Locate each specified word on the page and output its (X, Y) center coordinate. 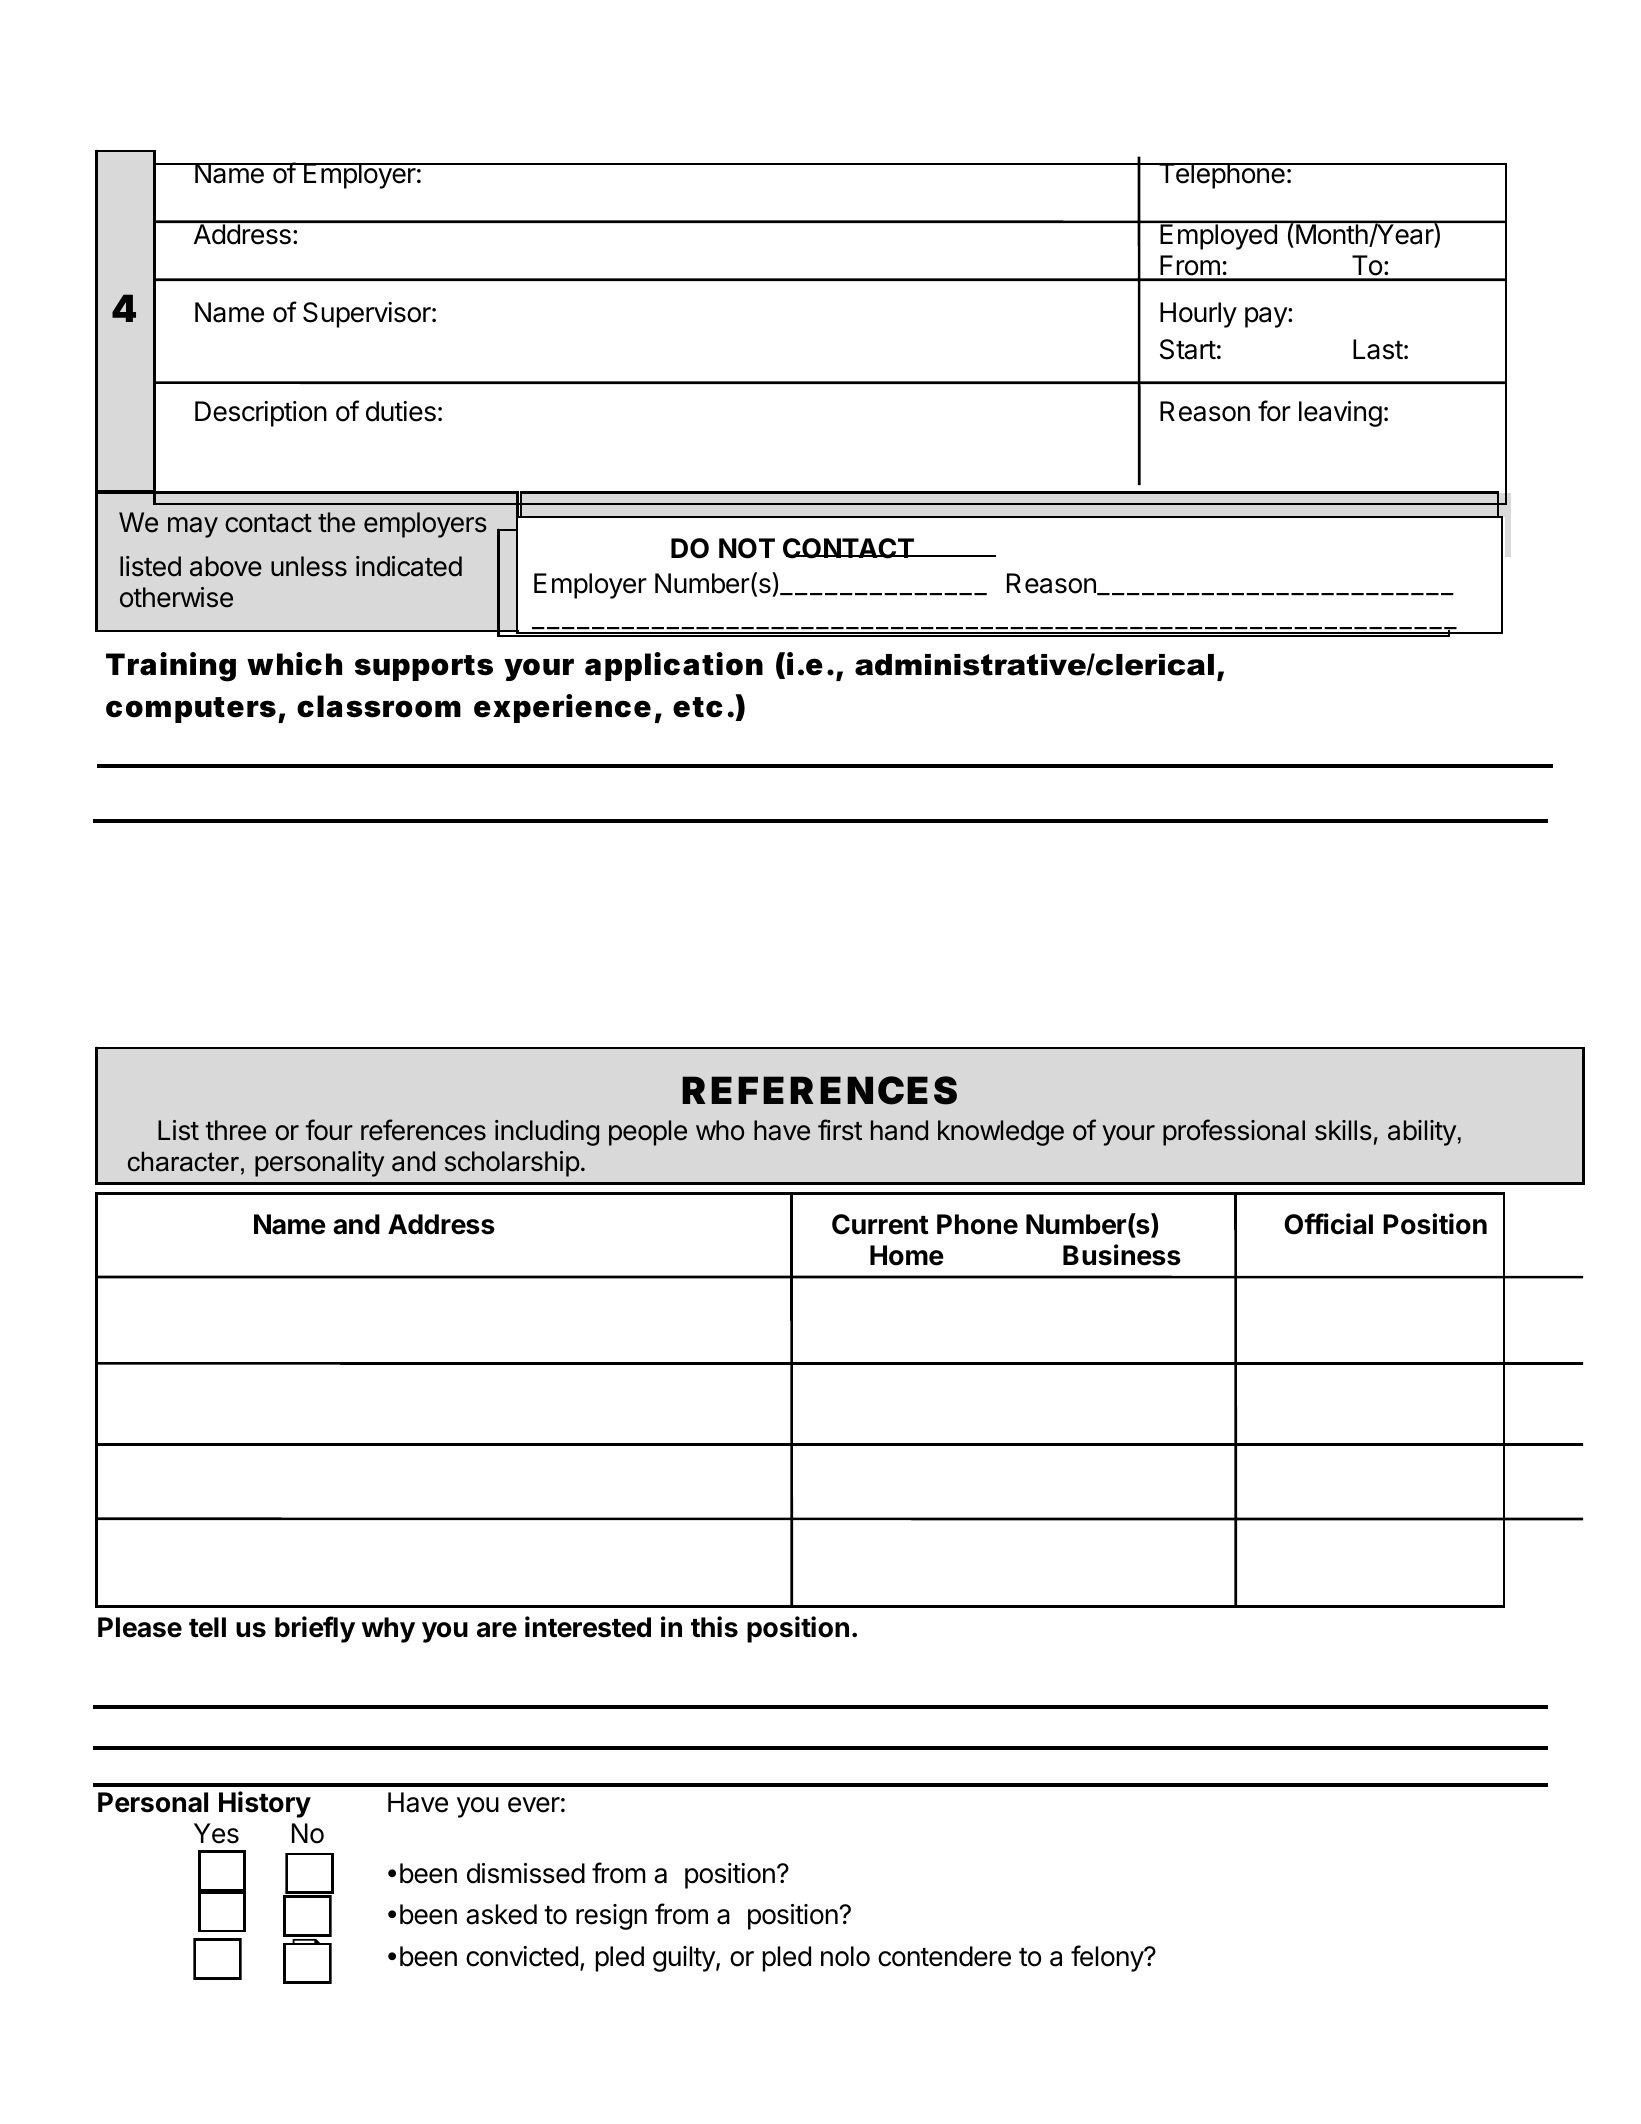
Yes (216, 1833)
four (329, 1130)
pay (1267, 317)
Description (261, 414)
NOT (747, 548)
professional (1234, 1132)
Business (1122, 1255)
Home (907, 1255)
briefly (315, 1629)
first (840, 1130)
